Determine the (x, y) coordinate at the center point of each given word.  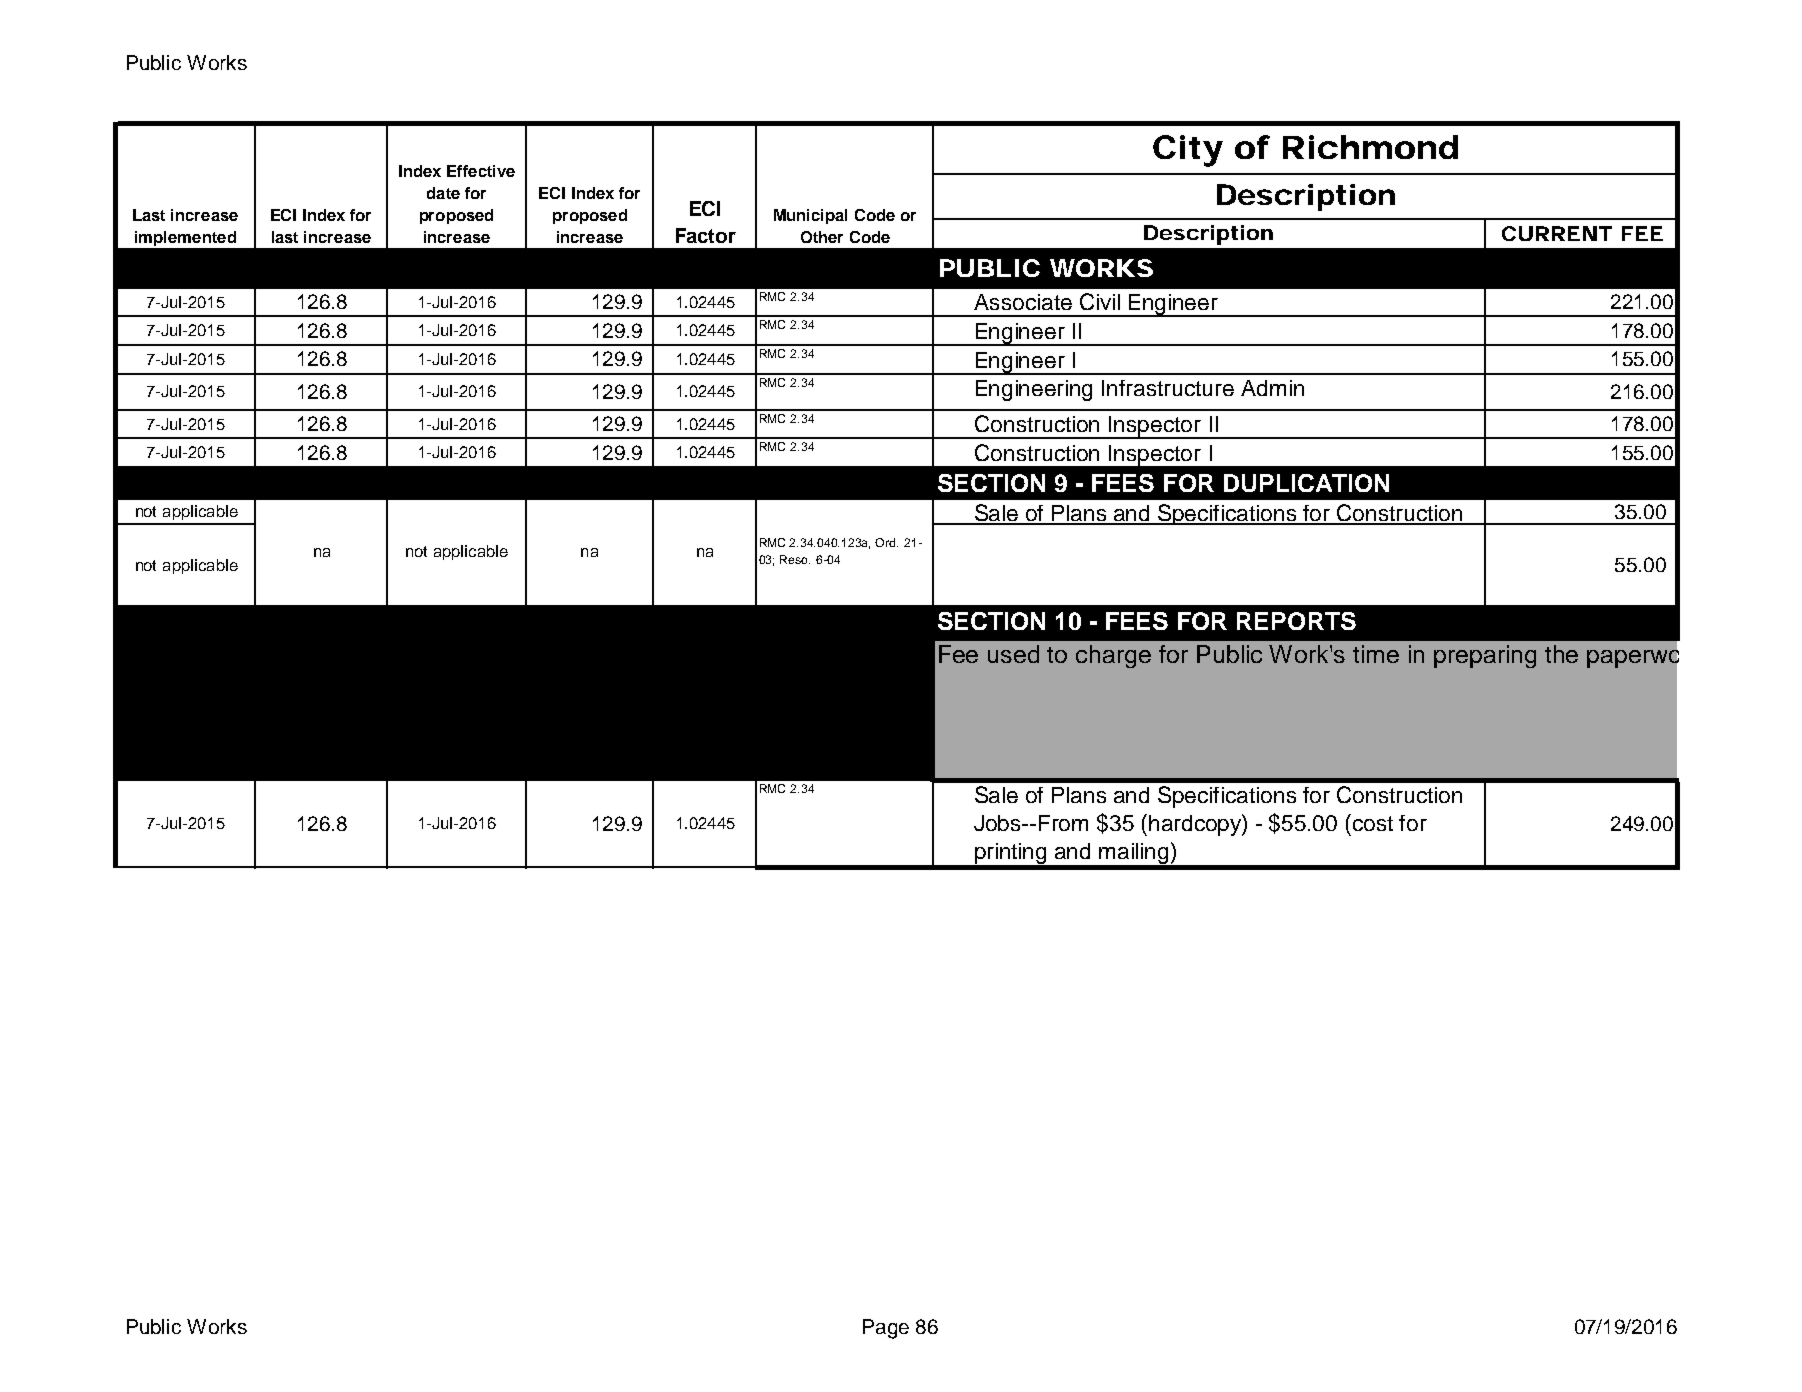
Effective (481, 171)
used (1013, 654)
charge (1113, 656)
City (1188, 151)
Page (886, 1329)
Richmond (1370, 147)
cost (1373, 823)
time (1376, 654)
